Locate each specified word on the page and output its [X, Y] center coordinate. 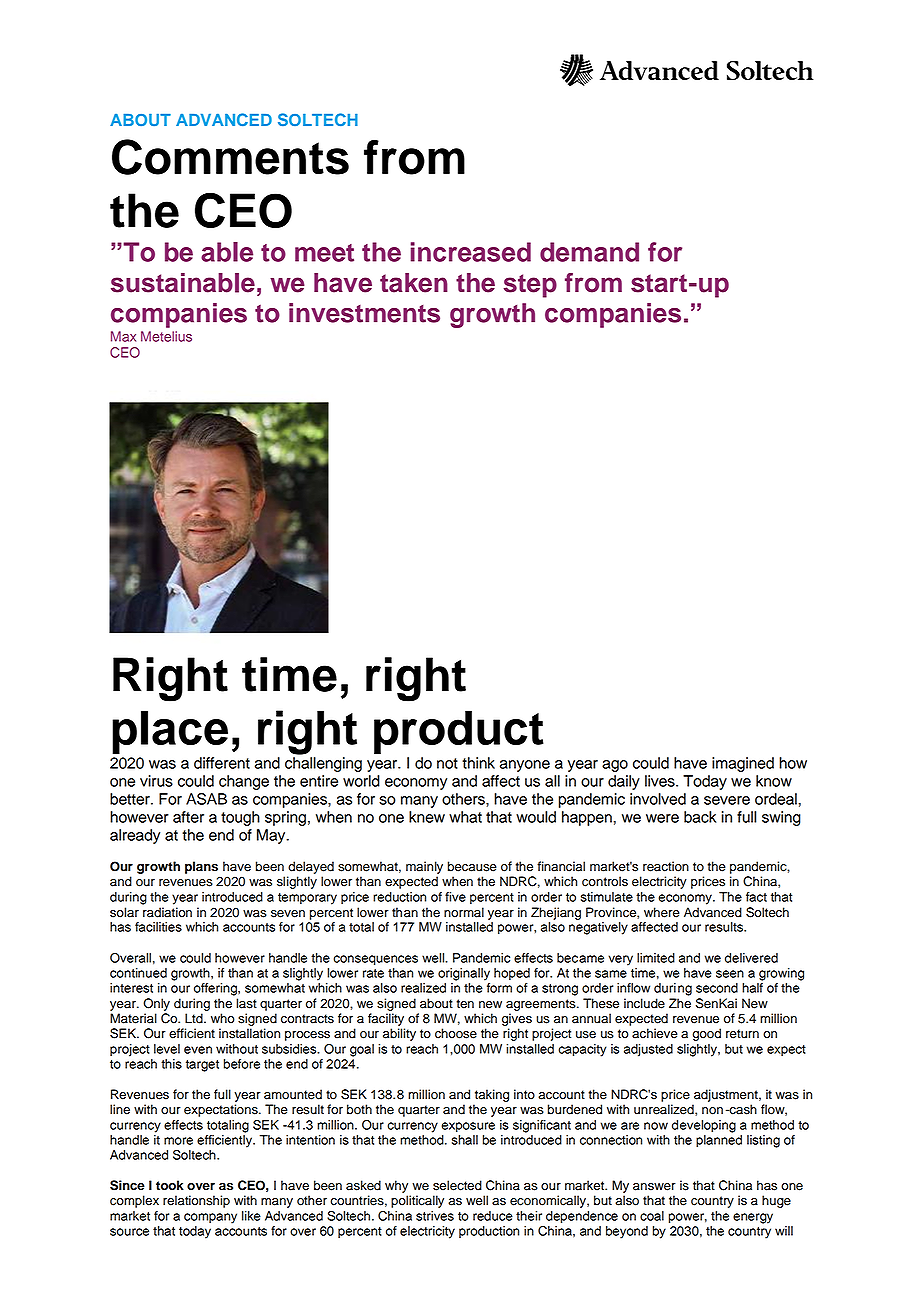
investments [364, 313]
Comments [230, 157]
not [447, 763]
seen [730, 974]
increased [471, 252]
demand [589, 252]
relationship [196, 1201]
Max [123, 336]
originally [464, 974]
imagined [743, 764]
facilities [158, 927]
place [170, 732]
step [530, 286]
